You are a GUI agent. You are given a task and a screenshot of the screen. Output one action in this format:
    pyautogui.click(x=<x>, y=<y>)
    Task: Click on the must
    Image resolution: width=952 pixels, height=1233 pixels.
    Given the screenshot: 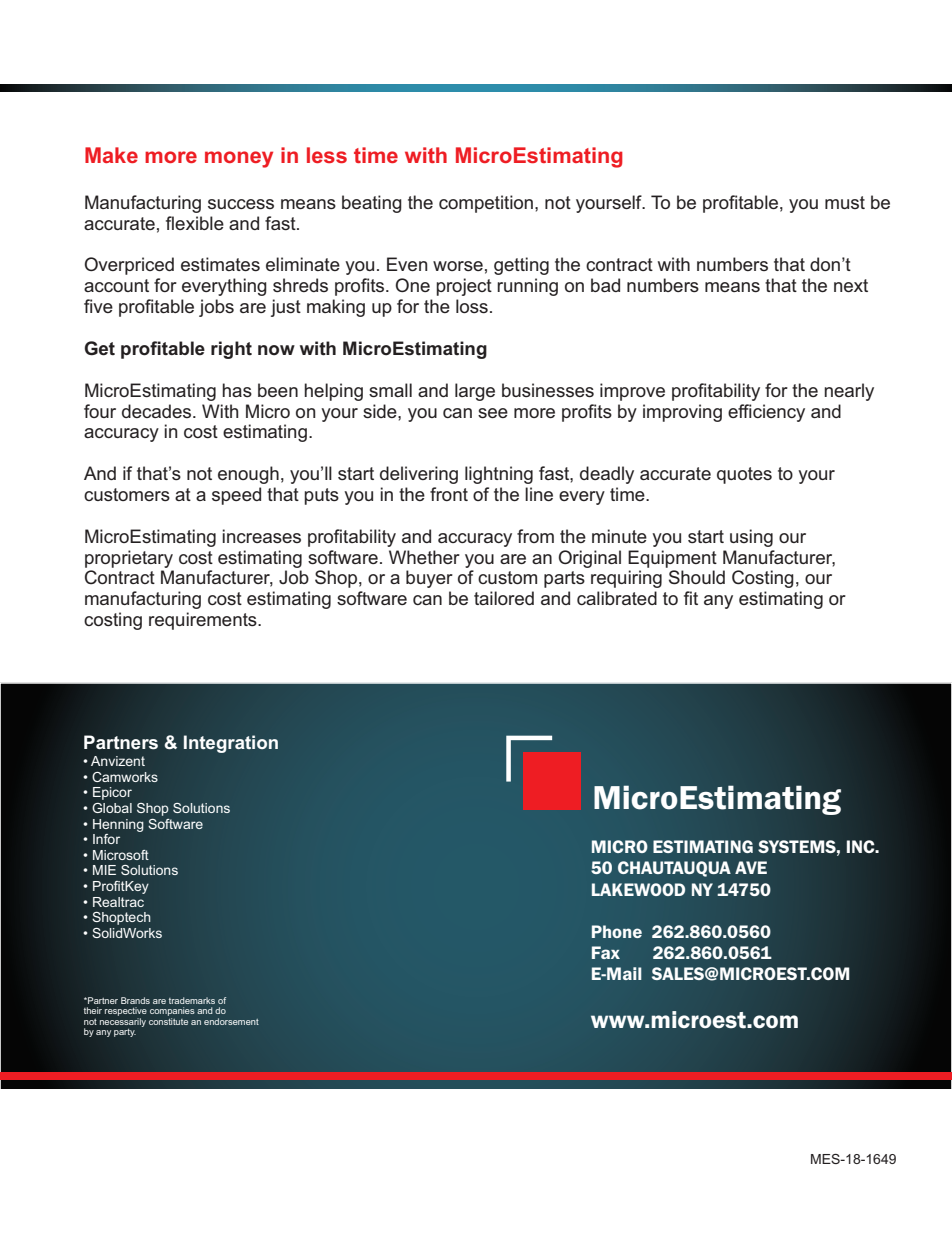 What is the action you would take?
    pyautogui.click(x=845, y=202)
